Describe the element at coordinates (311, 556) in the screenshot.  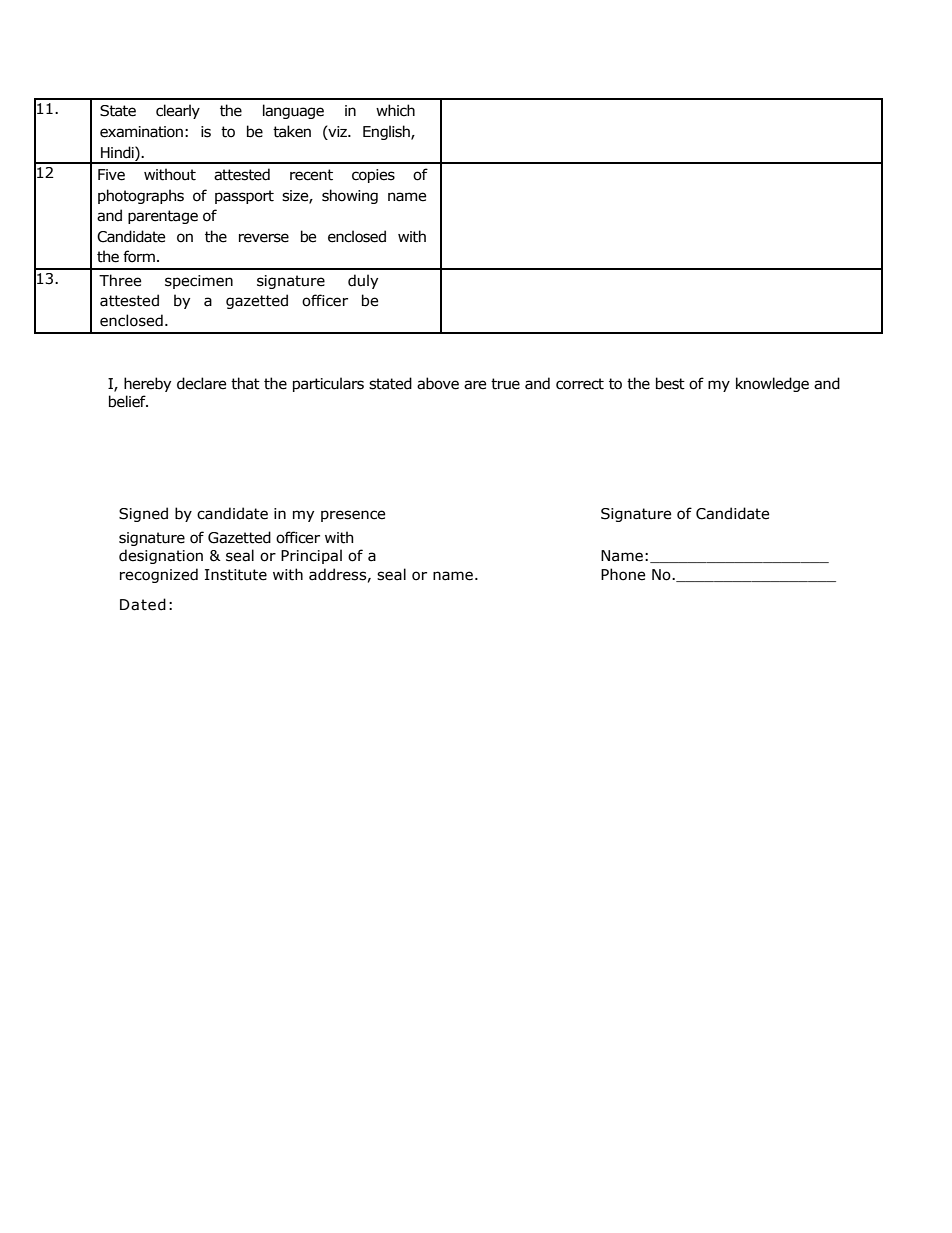
I see `Principal` at that location.
